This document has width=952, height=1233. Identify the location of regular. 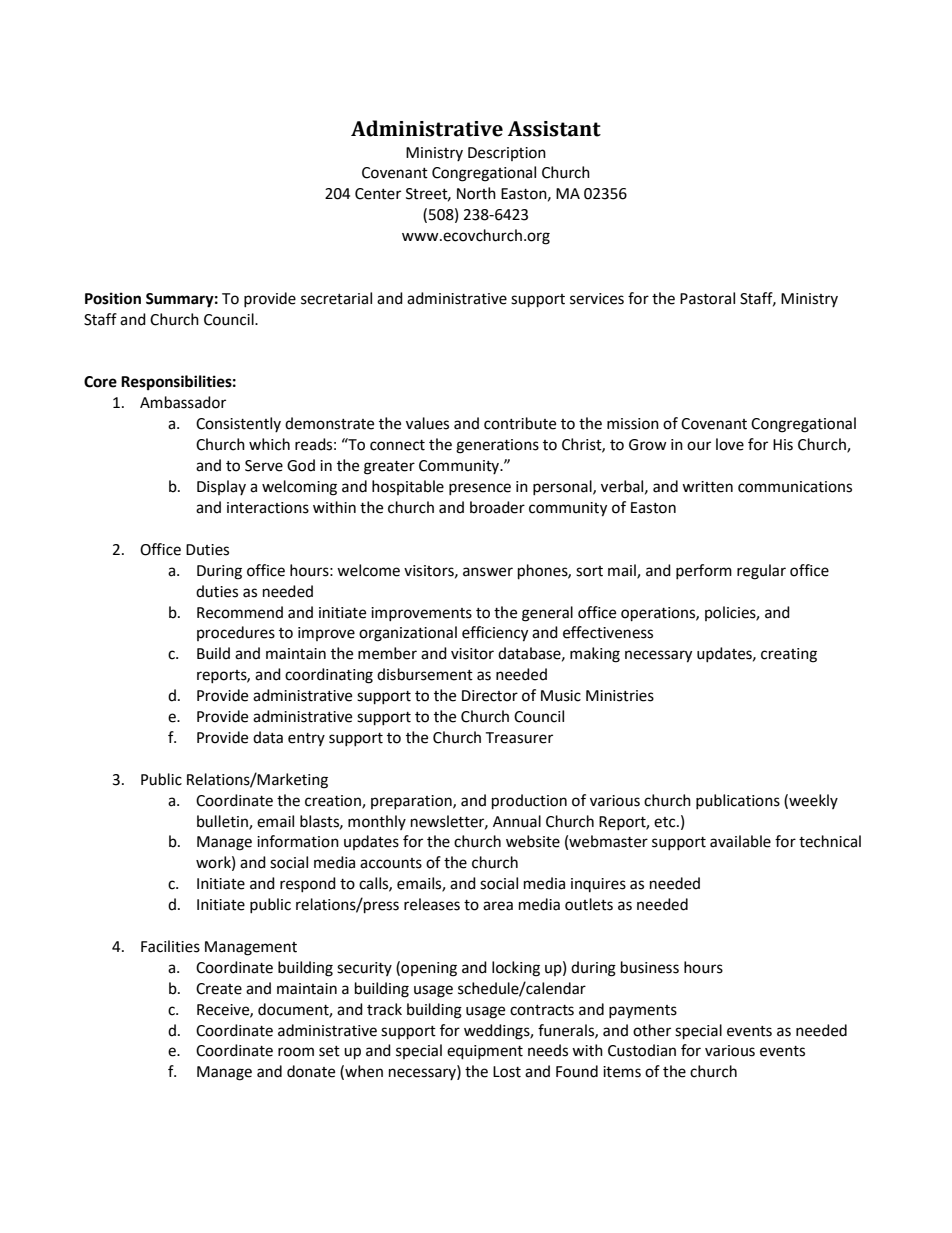
(761, 572).
